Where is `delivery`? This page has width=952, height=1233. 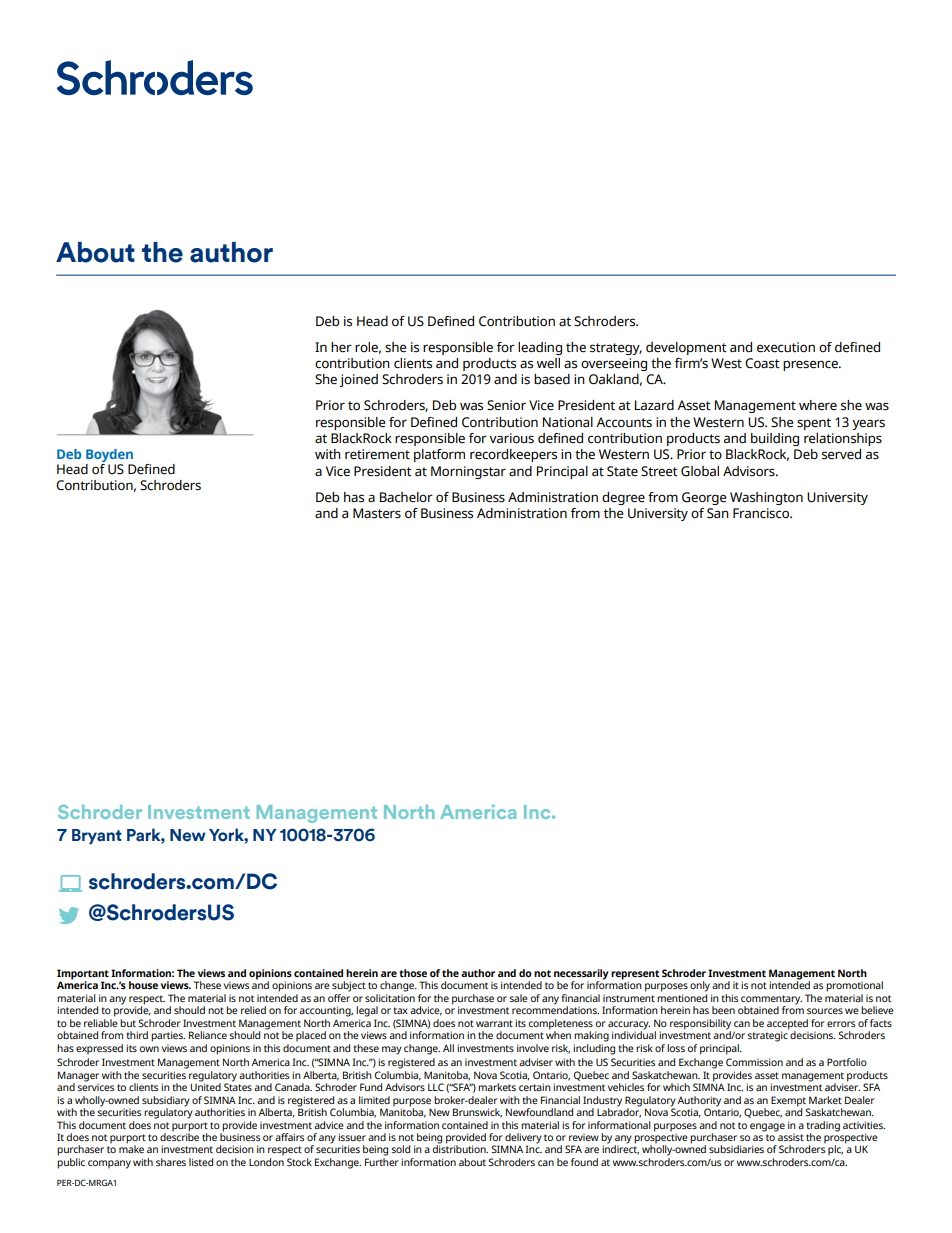 delivery is located at coordinates (523, 1139).
